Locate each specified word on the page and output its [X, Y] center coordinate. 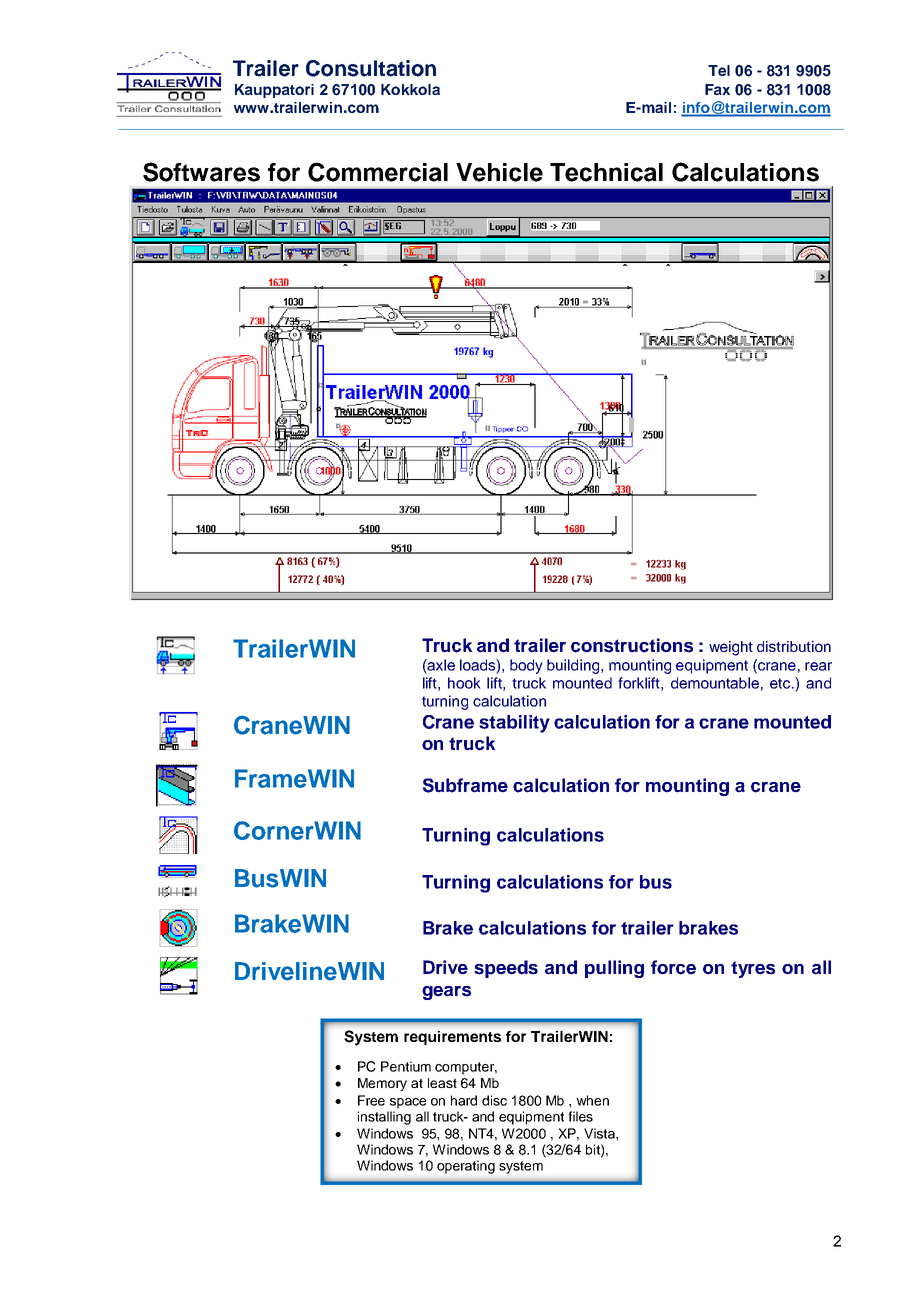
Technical [606, 172]
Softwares [201, 172]
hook [464, 683]
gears [446, 993]
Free [371, 1100]
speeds [506, 969]
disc [494, 1100]
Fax [717, 89]
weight [731, 648]
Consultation [371, 68]
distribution [794, 646]
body [526, 666]
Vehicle [499, 172]
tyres [753, 969]
